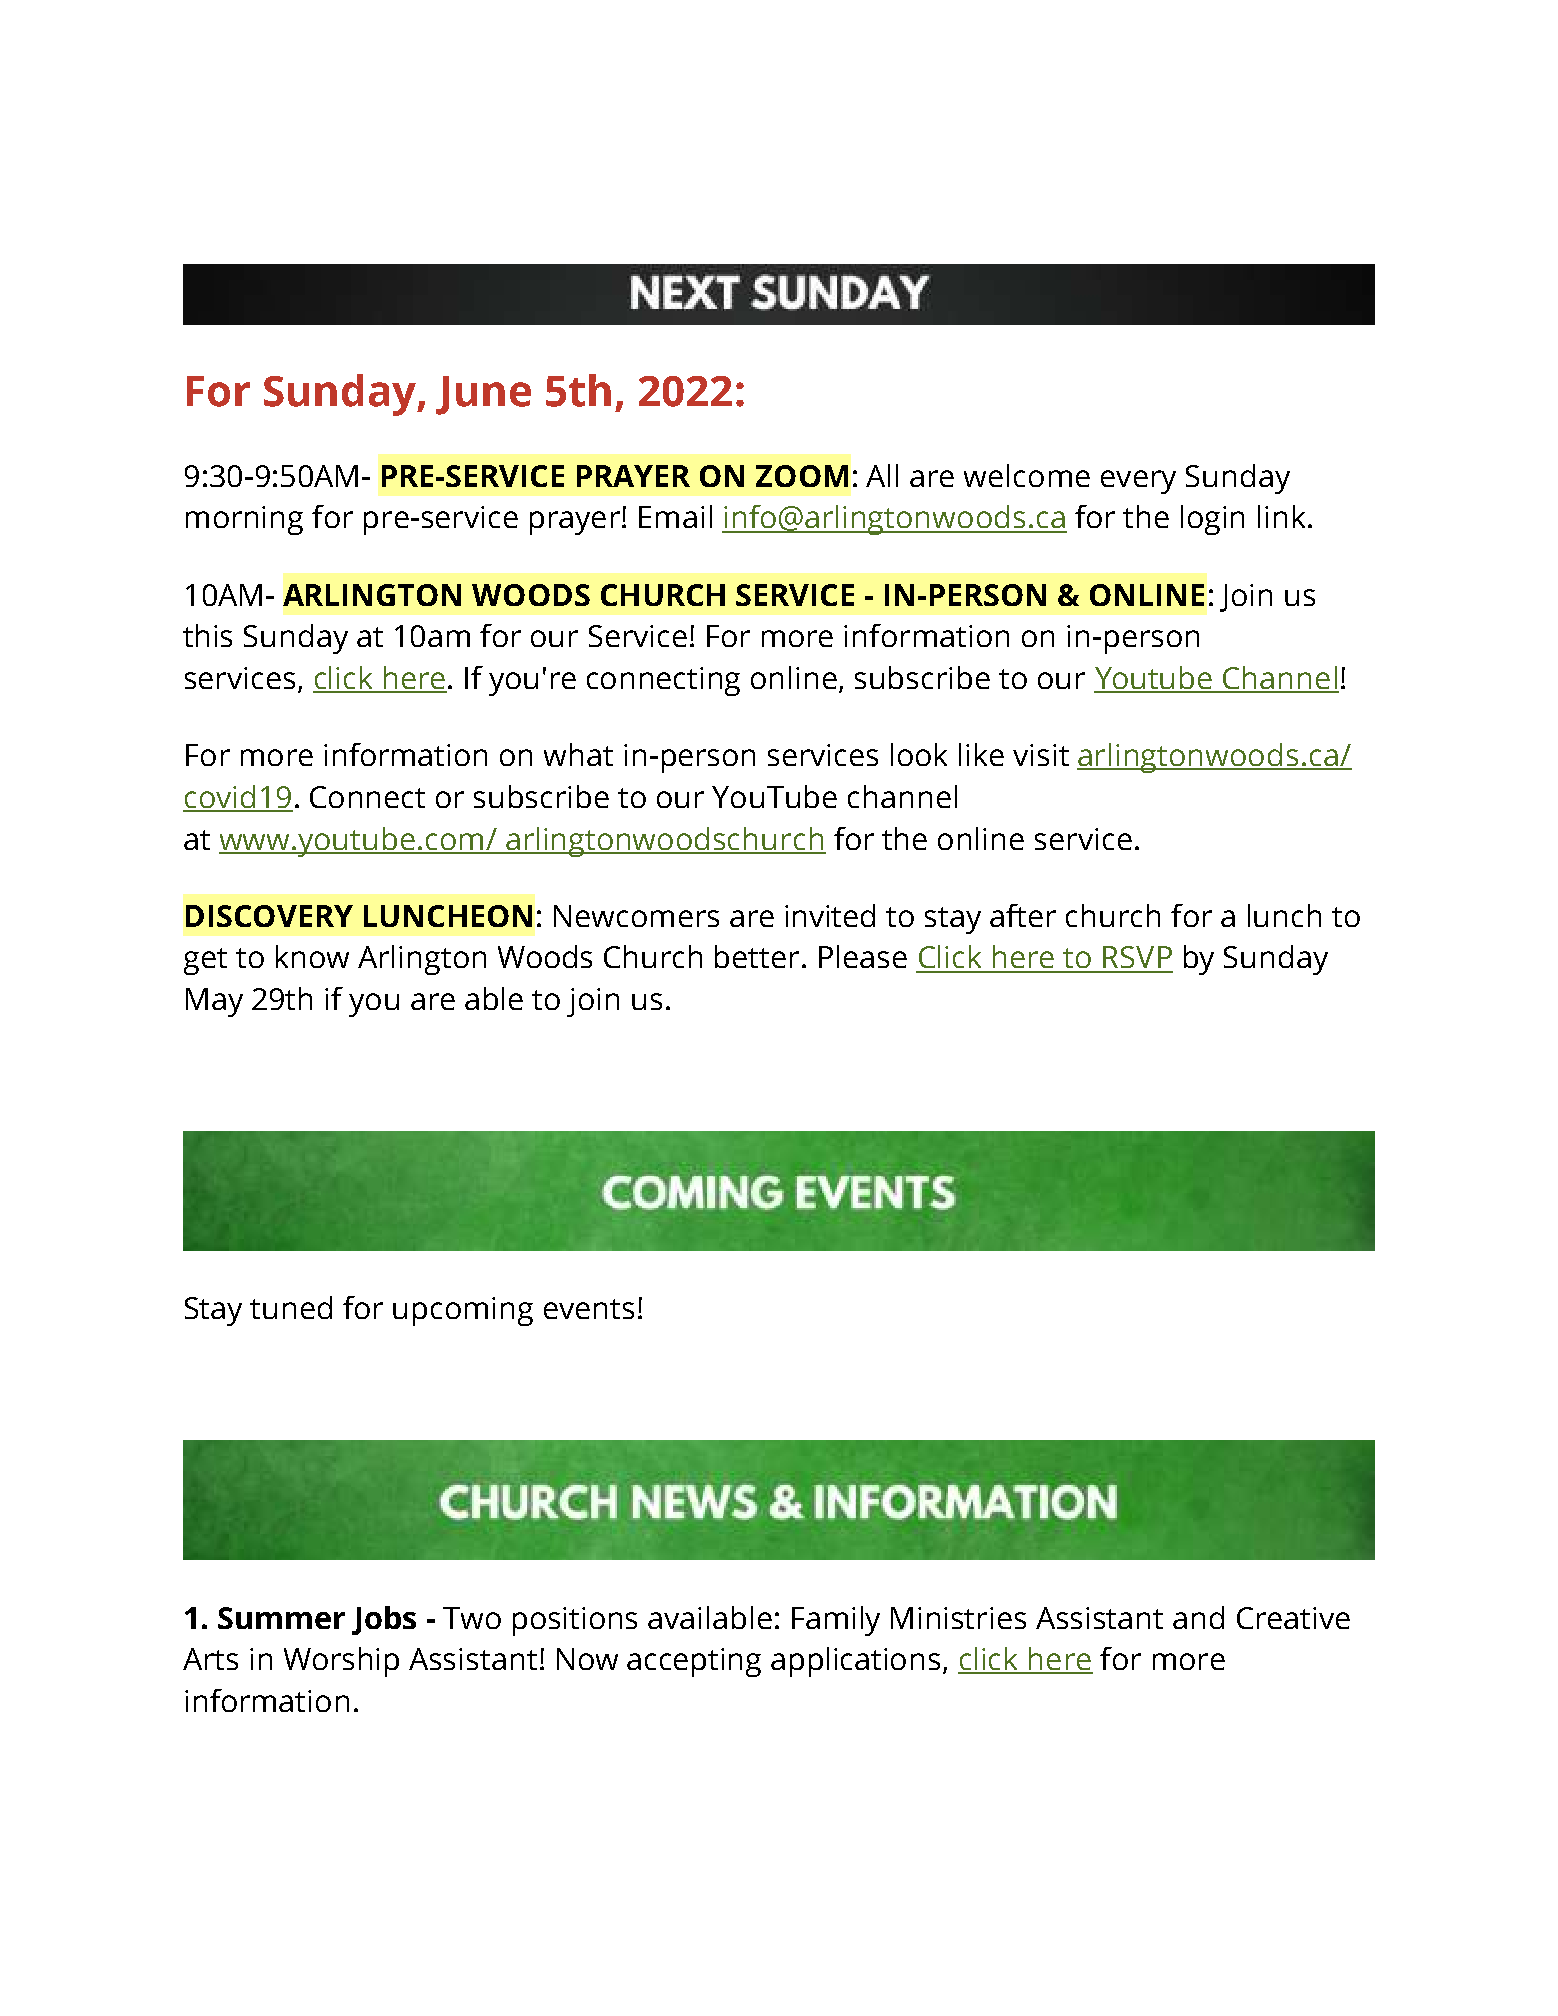  What do you see at coordinates (802, 476) in the screenshot?
I see `ZOOM` at bounding box center [802, 476].
